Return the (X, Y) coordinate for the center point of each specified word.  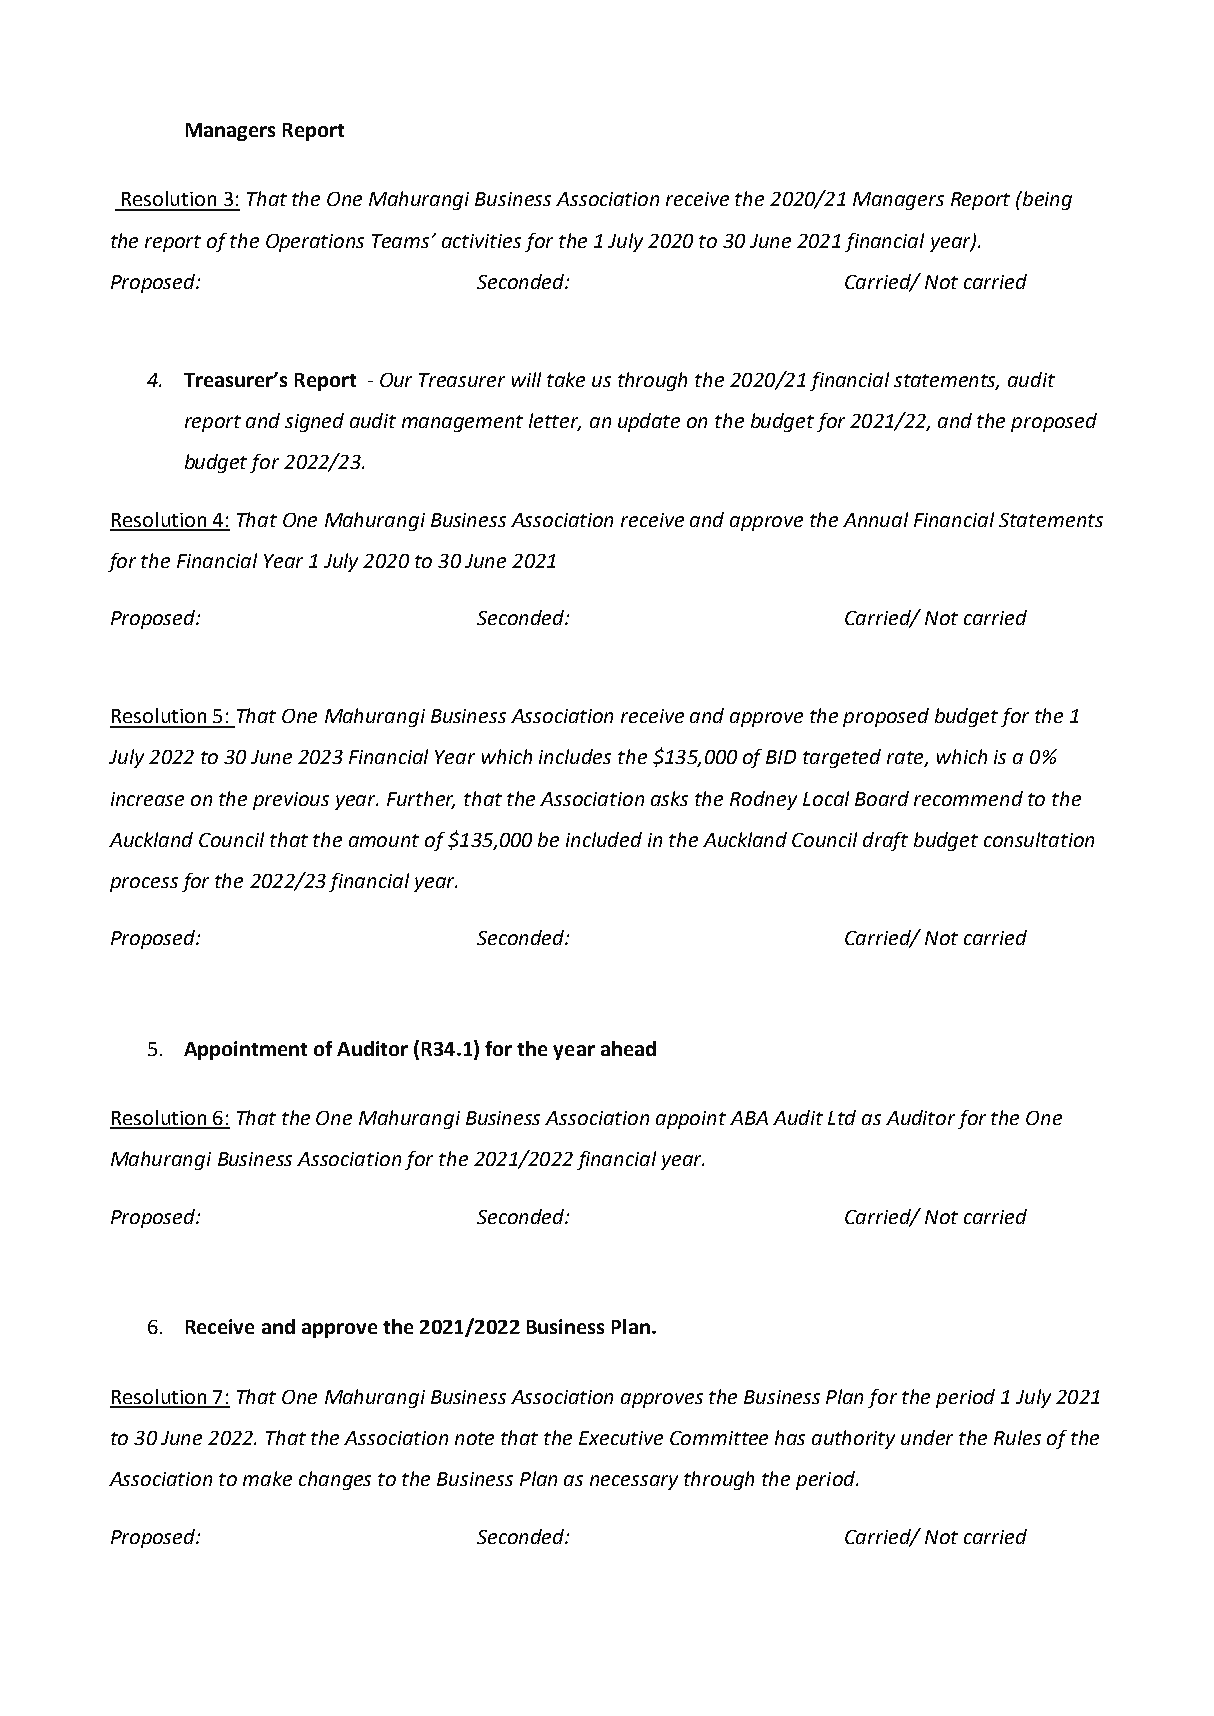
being (1046, 200)
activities (481, 241)
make (267, 1478)
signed (314, 422)
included (604, 839)
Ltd (842, 1117)
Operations (315, 243)
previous (291, 801)
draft (885, 841)
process (144, 884)
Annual (875, 519)
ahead (628, 1048)
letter (555, 422)
